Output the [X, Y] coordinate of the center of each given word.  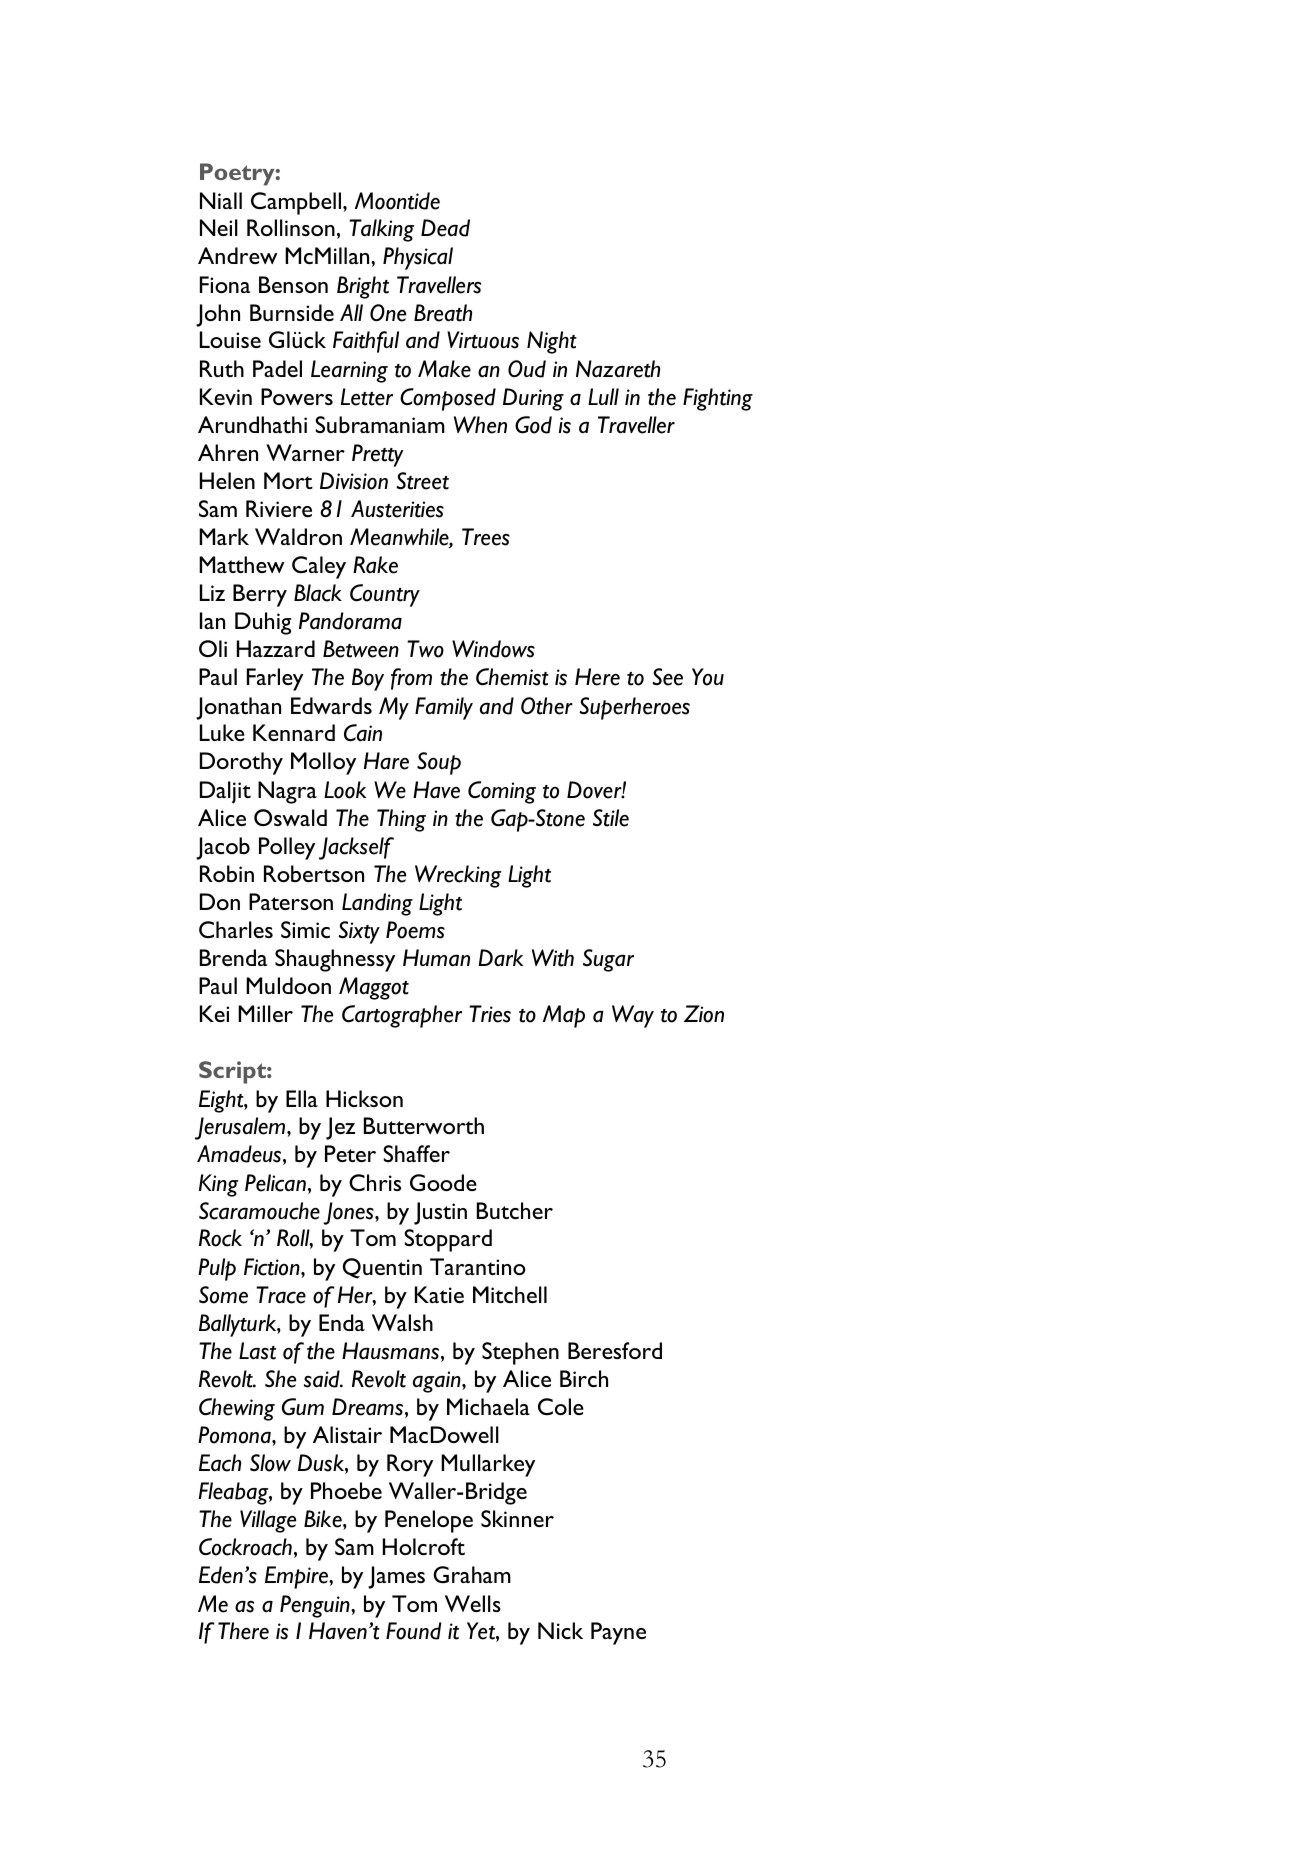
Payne [618, 1633]
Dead [445, 228]
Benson [293, 284]
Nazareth [618, 369]
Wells [473, 1603]
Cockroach [245, 1547]
